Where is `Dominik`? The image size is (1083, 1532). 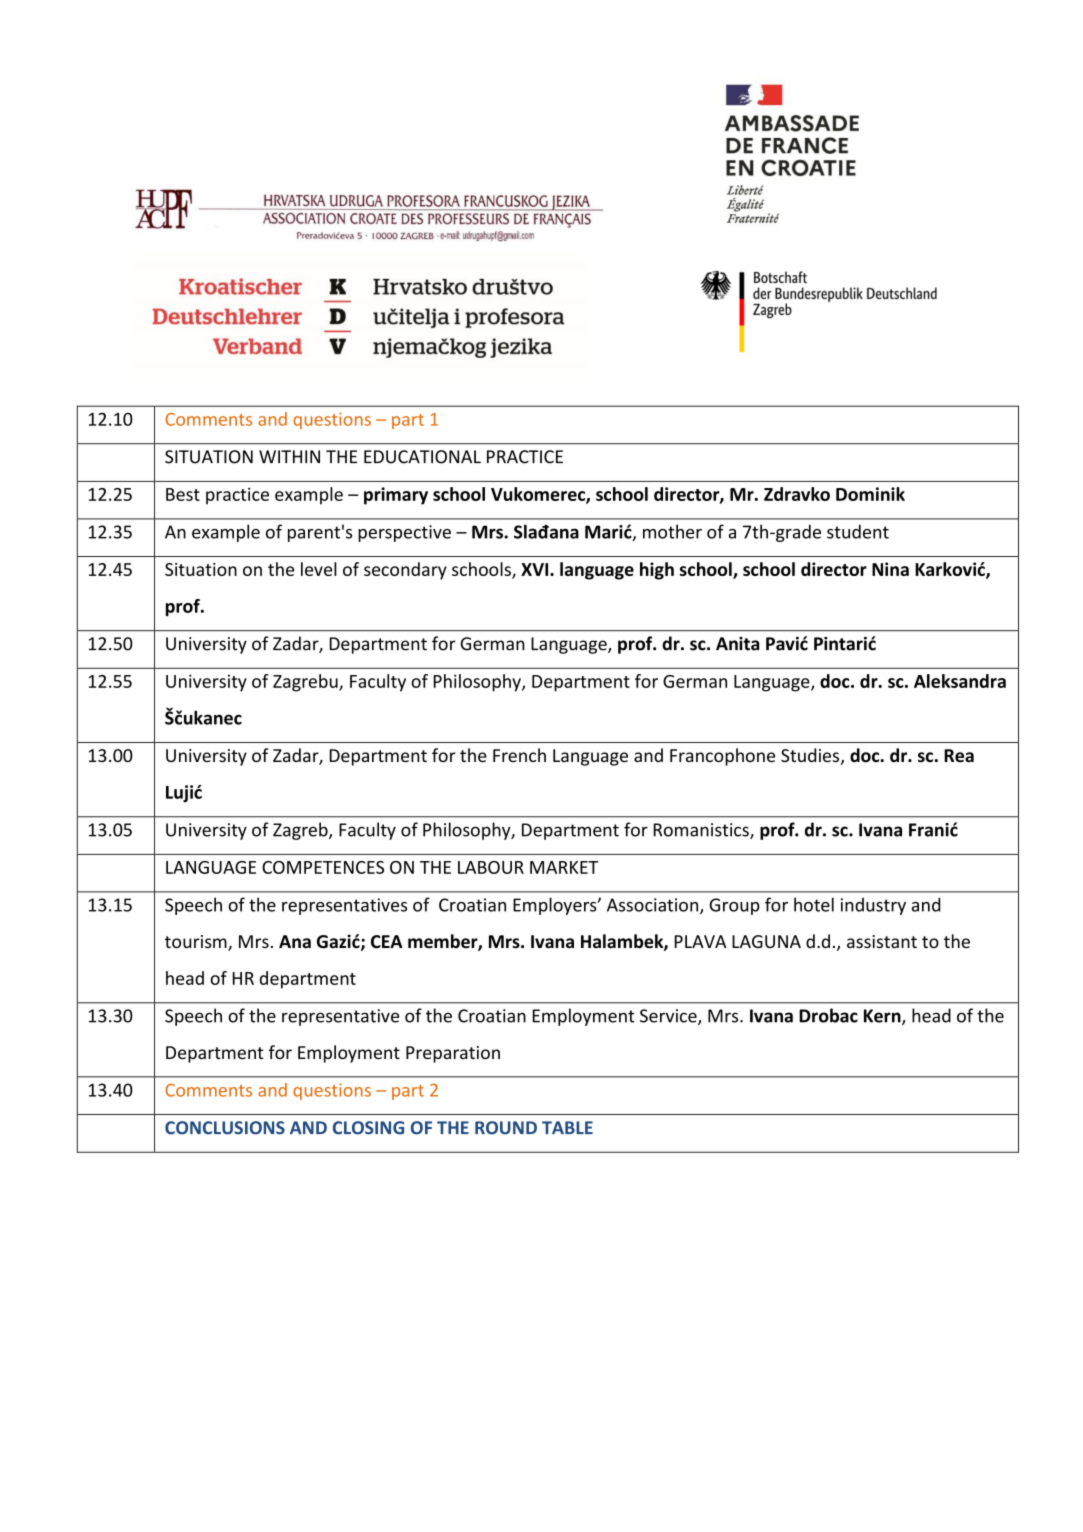
Dominik is located at coordinates (870, 494).
